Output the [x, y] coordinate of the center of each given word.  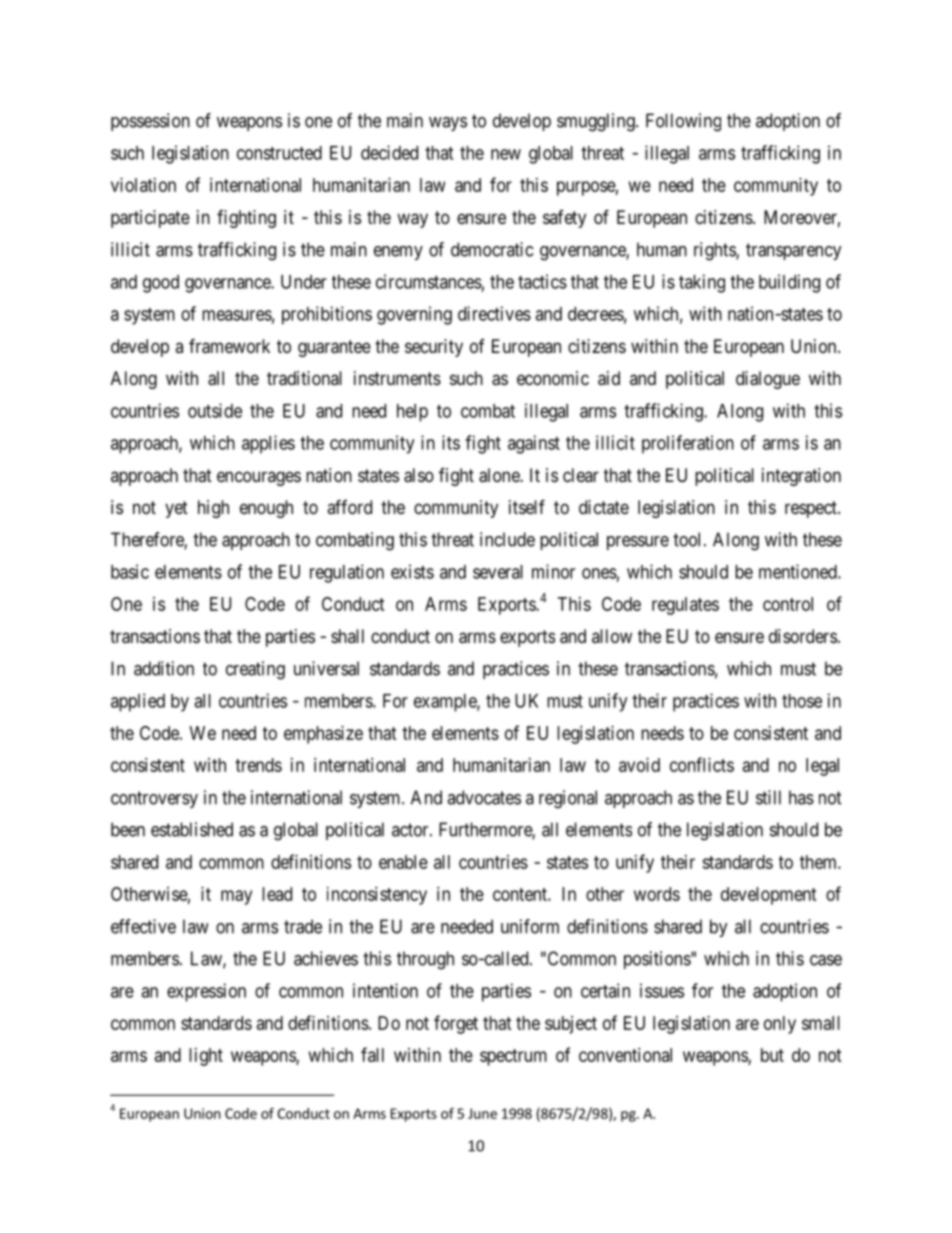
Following [683, 122]
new [506, 154]
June [482, 1113]
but [772, 1055]
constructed [279, 153]
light [206, 1057]
